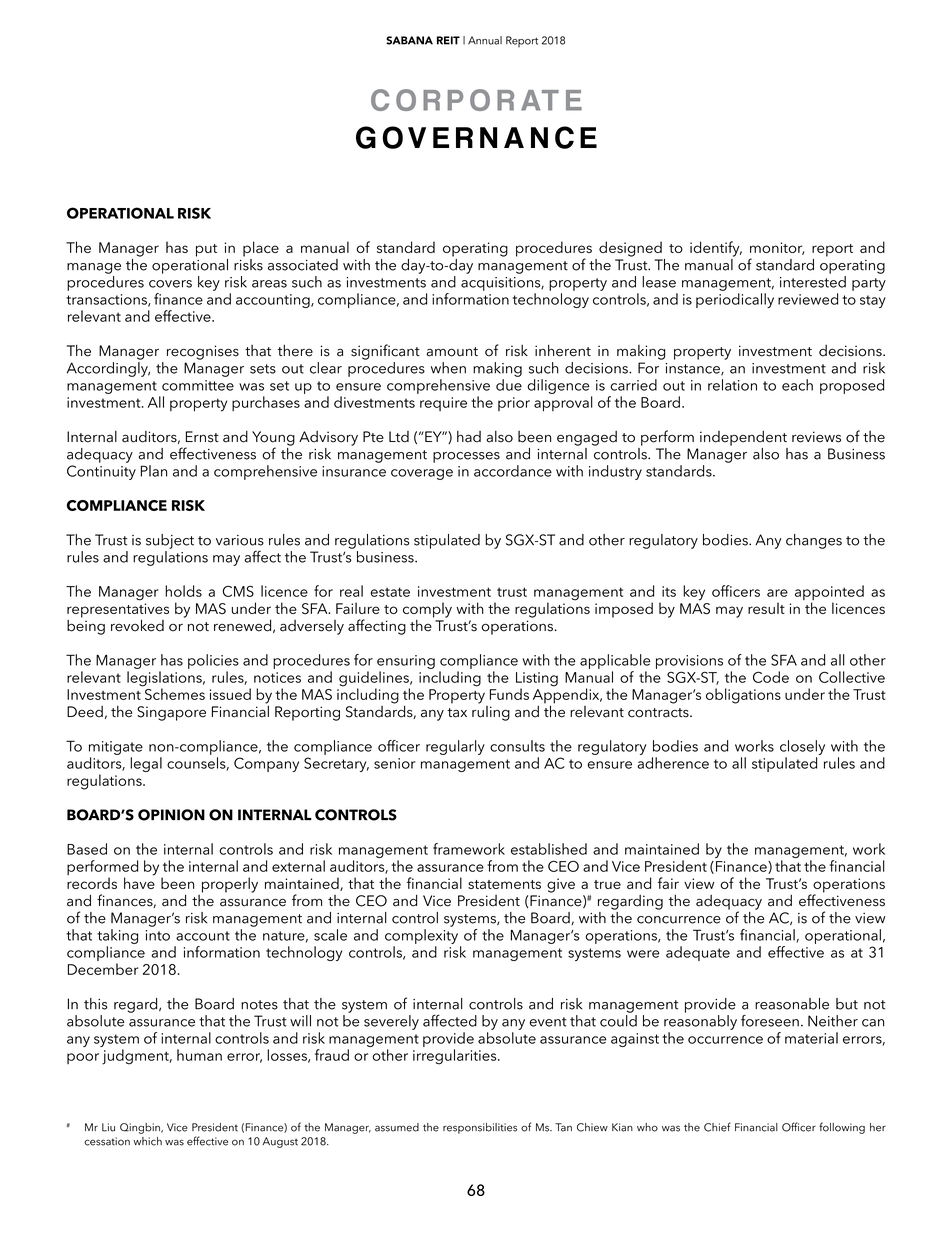 Image resolution: width=952 pixels, height=1240 pixels. What do you see at coordinates (154, 471) in the page?
I see `Plan` at bounding box center [154, 471].
